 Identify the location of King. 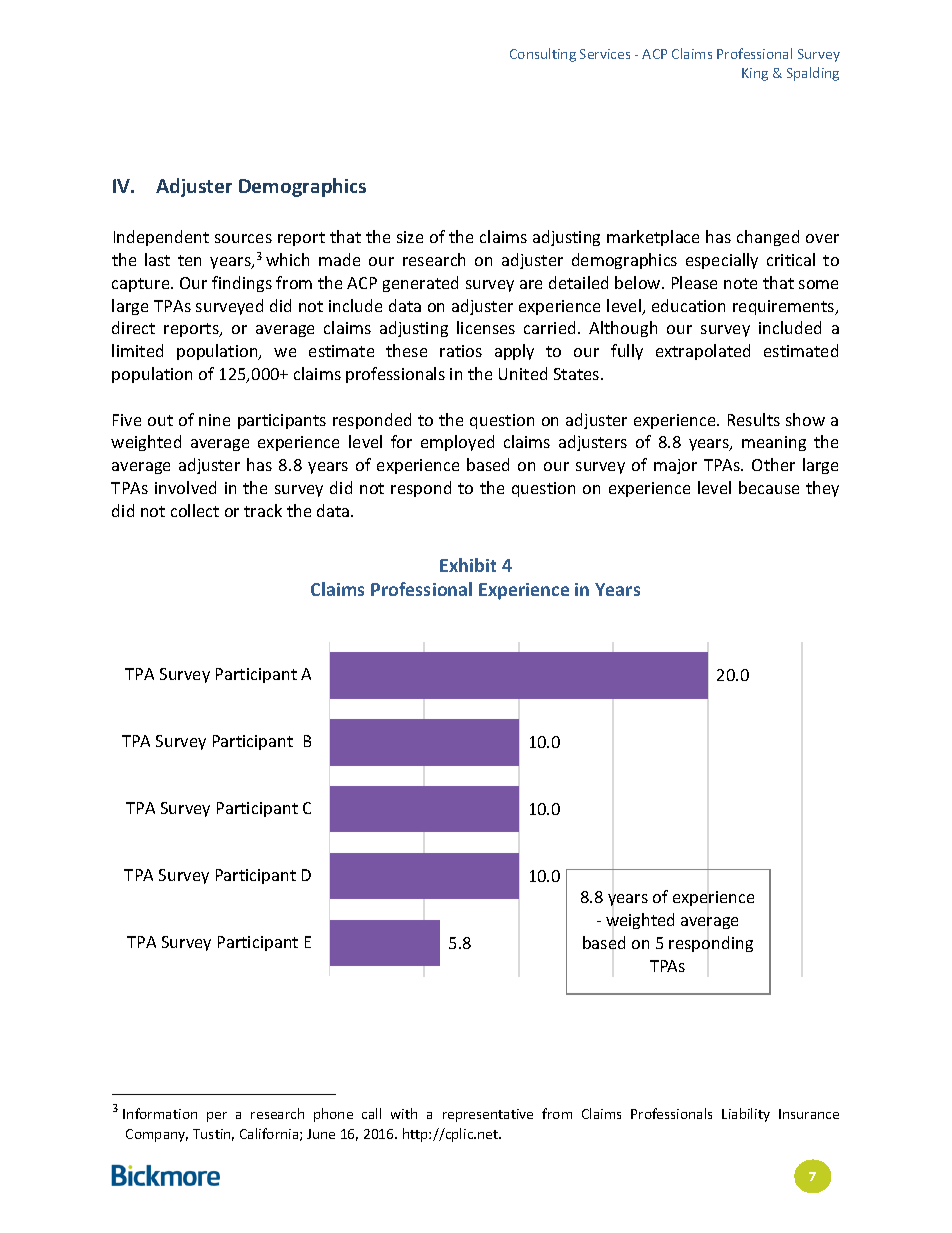
(755, 74).
